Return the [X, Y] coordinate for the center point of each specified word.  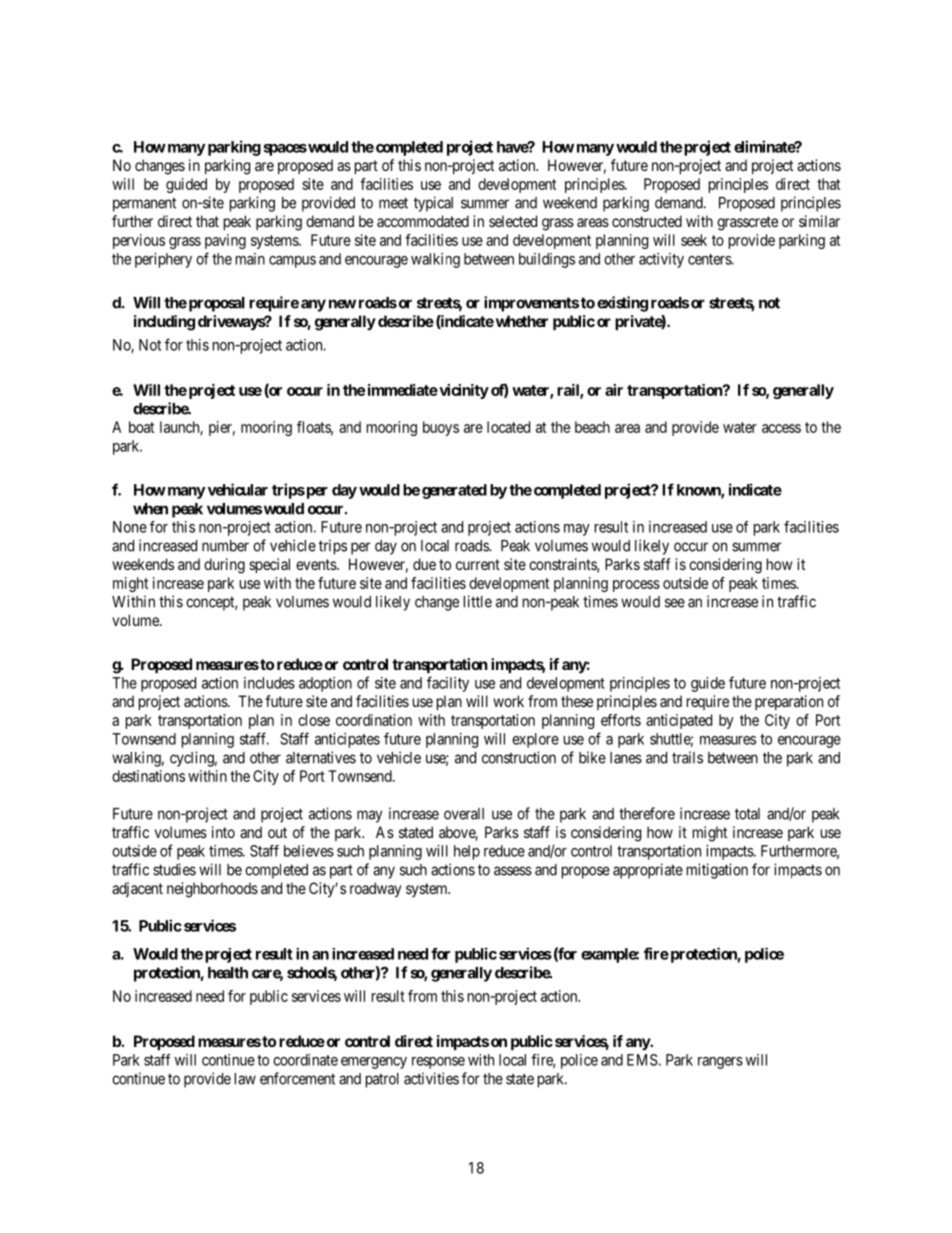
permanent [144, 204]
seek [694, 240]
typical [433, 204]
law [245, 1079]
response [438, 1063]
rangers [720, 1063]
